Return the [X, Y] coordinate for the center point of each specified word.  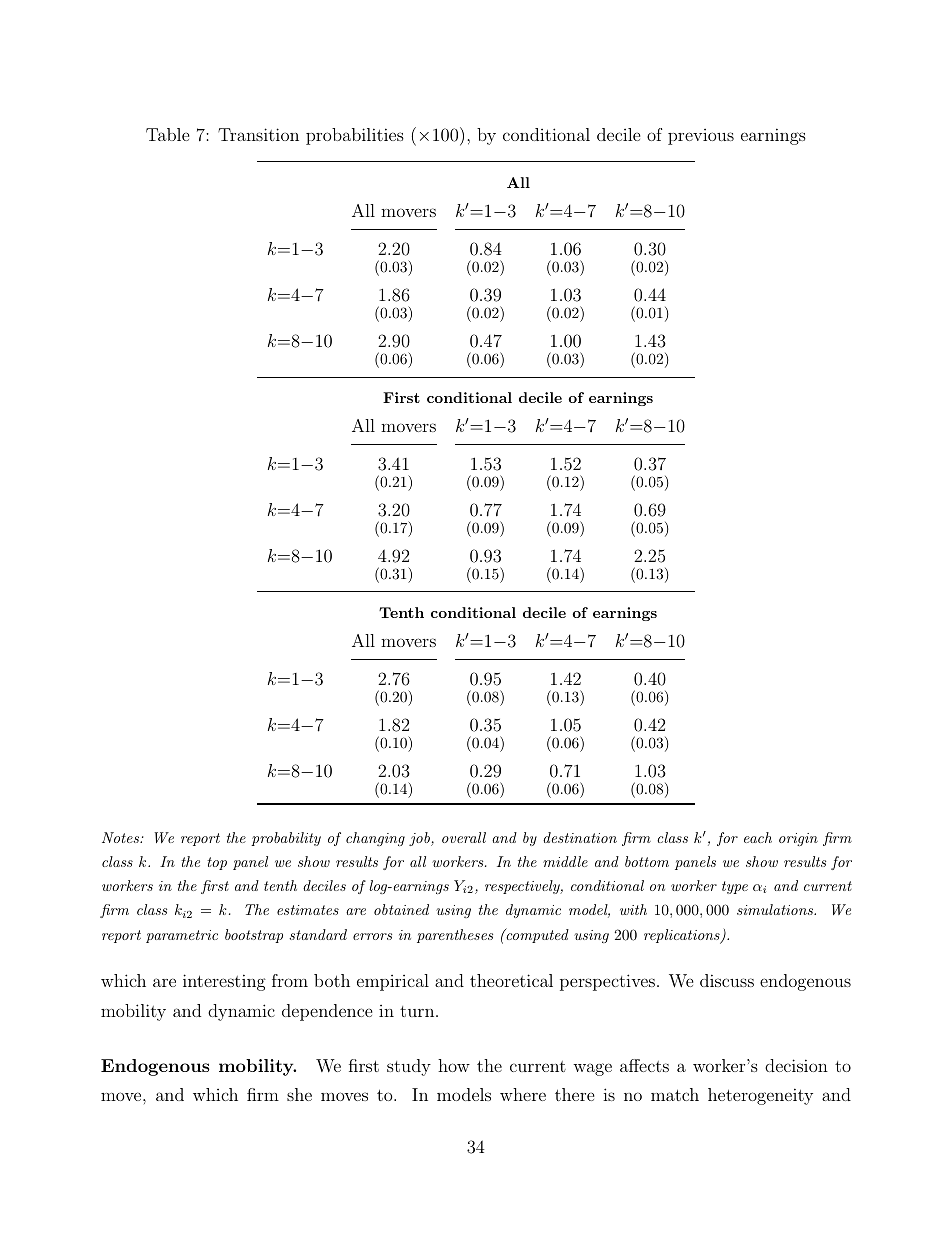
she [299, 1094]
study [409, 1067]
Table [168, 134]
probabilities [355, 136]
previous [701, 137]
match [675, 1094]
